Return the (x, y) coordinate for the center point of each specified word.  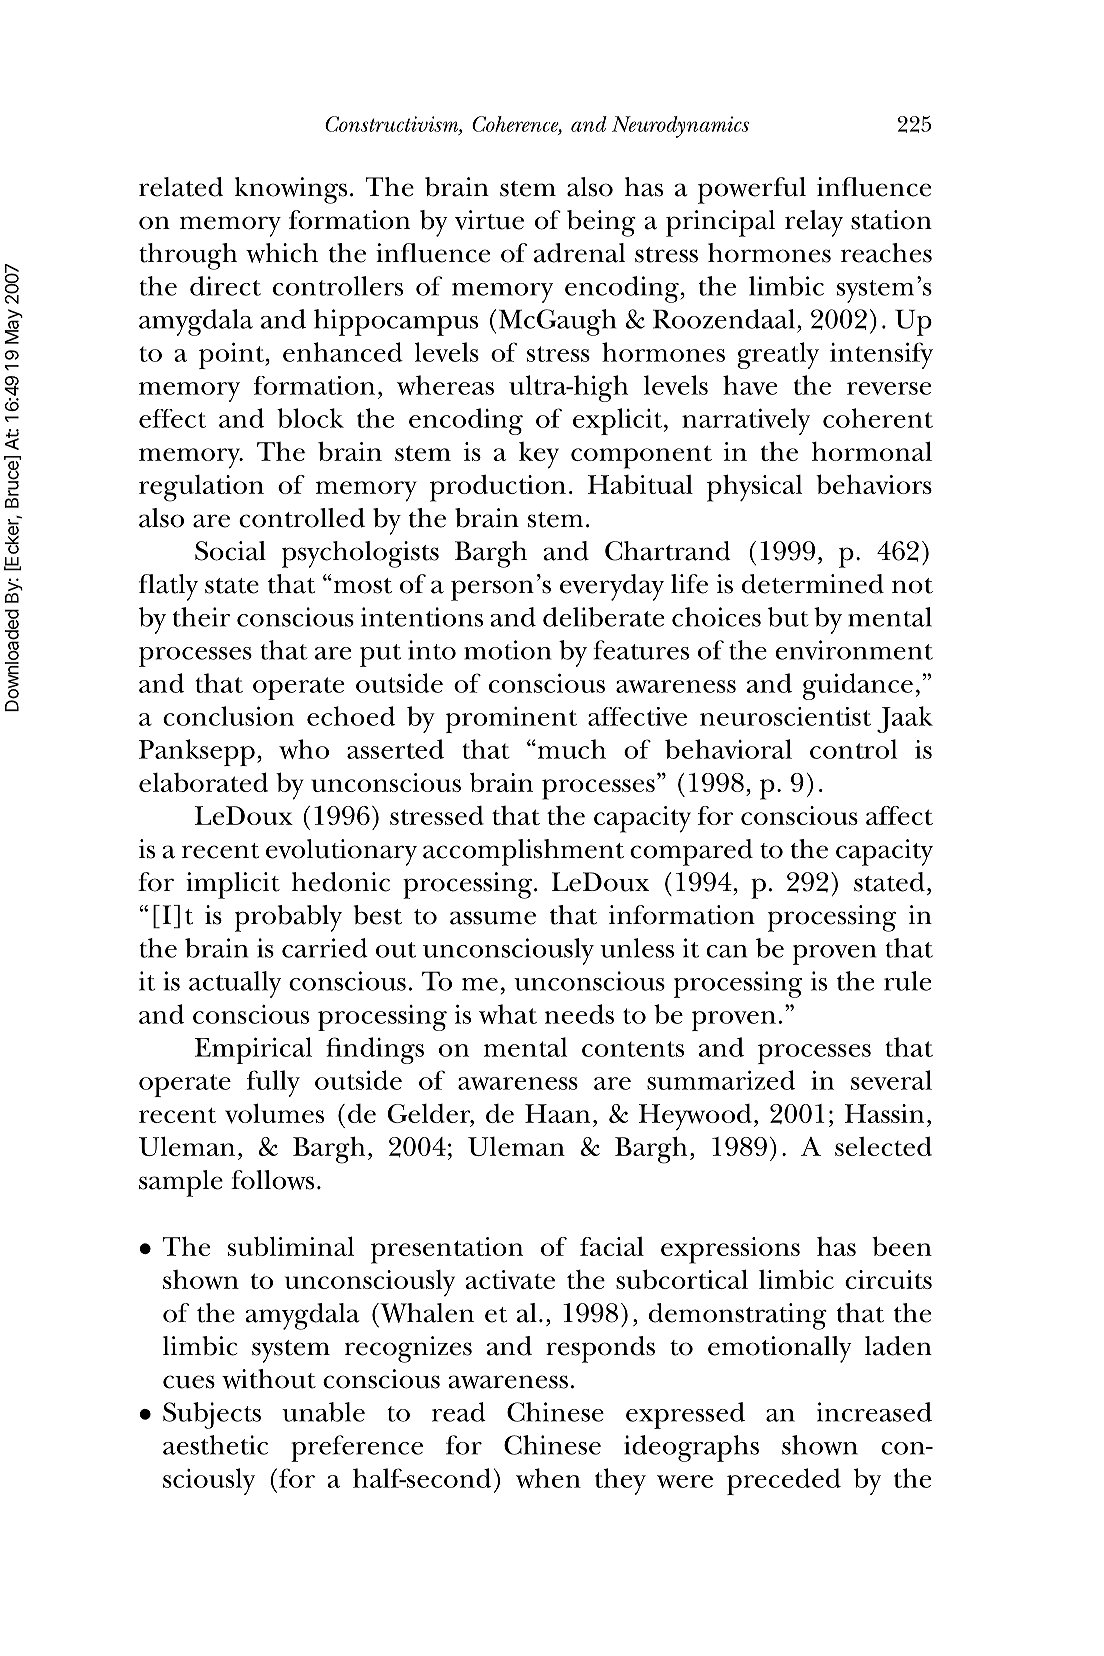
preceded (784, 1481)
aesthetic (215, 1445)
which (282, 253)
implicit (233, 885)
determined (813, 584)
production (498, 488)
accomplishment (523, 852)
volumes (274, 1113)
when (548, 1478)
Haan (557, 1113)
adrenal (579, 253)
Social (230, 551)
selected (883, 1146)
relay (814, 223)
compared (691, 852)
